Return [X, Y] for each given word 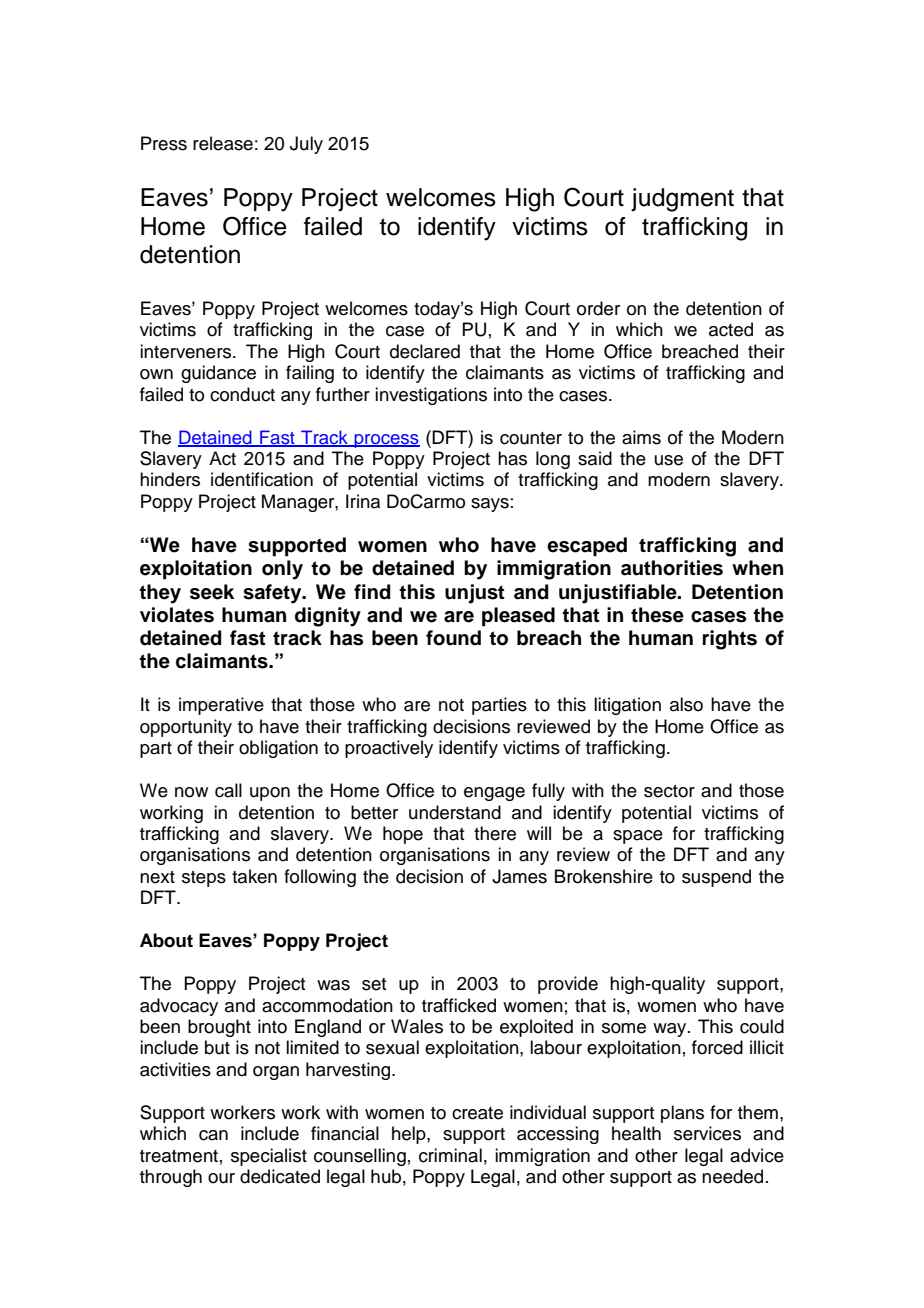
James [519, 876]
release [223, 143]
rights [730, 640]
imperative [221, 706]
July [306, 145]
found [453, 638]
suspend [716, 878]
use [669, 460]
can [213, 1135]
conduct [242, 394]
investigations [431, 396]
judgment [682, 200]
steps [204, 879]
